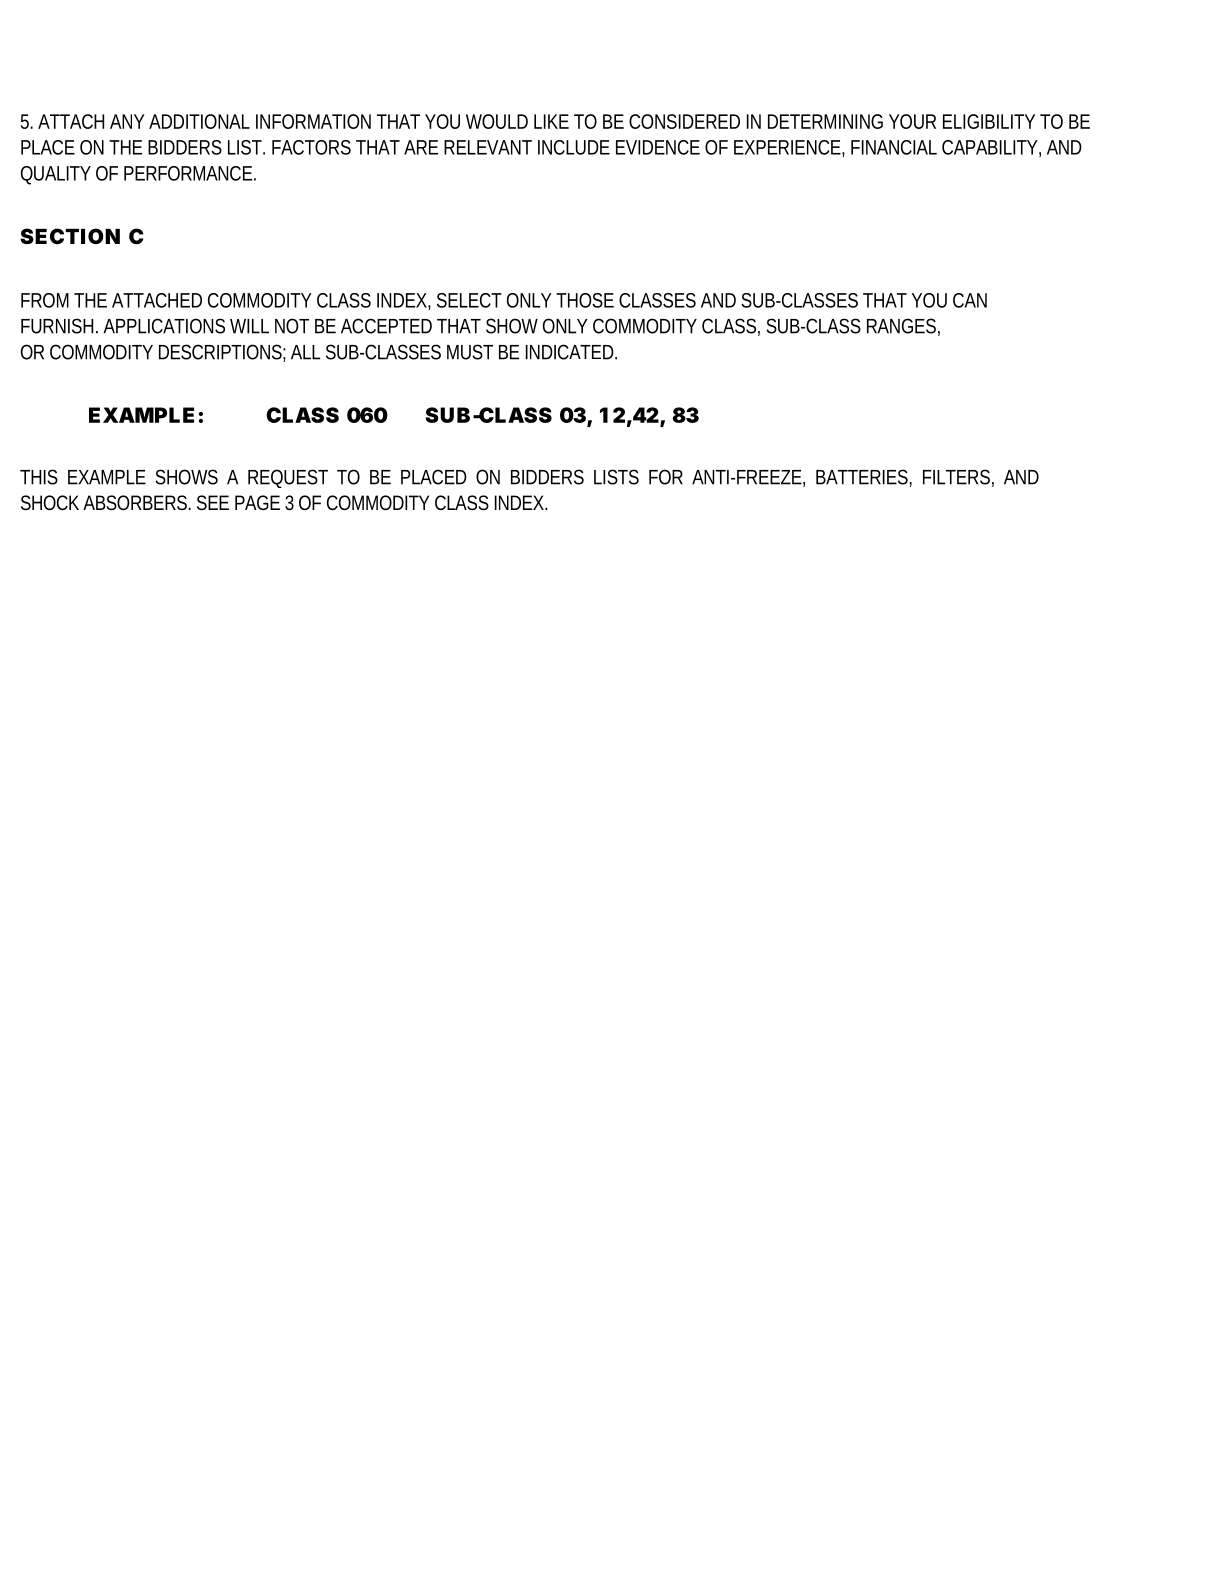 The image size is (1215, 1572). Describe the element at coordinates (127, 121) in the document. I see `ANY` at that location.
